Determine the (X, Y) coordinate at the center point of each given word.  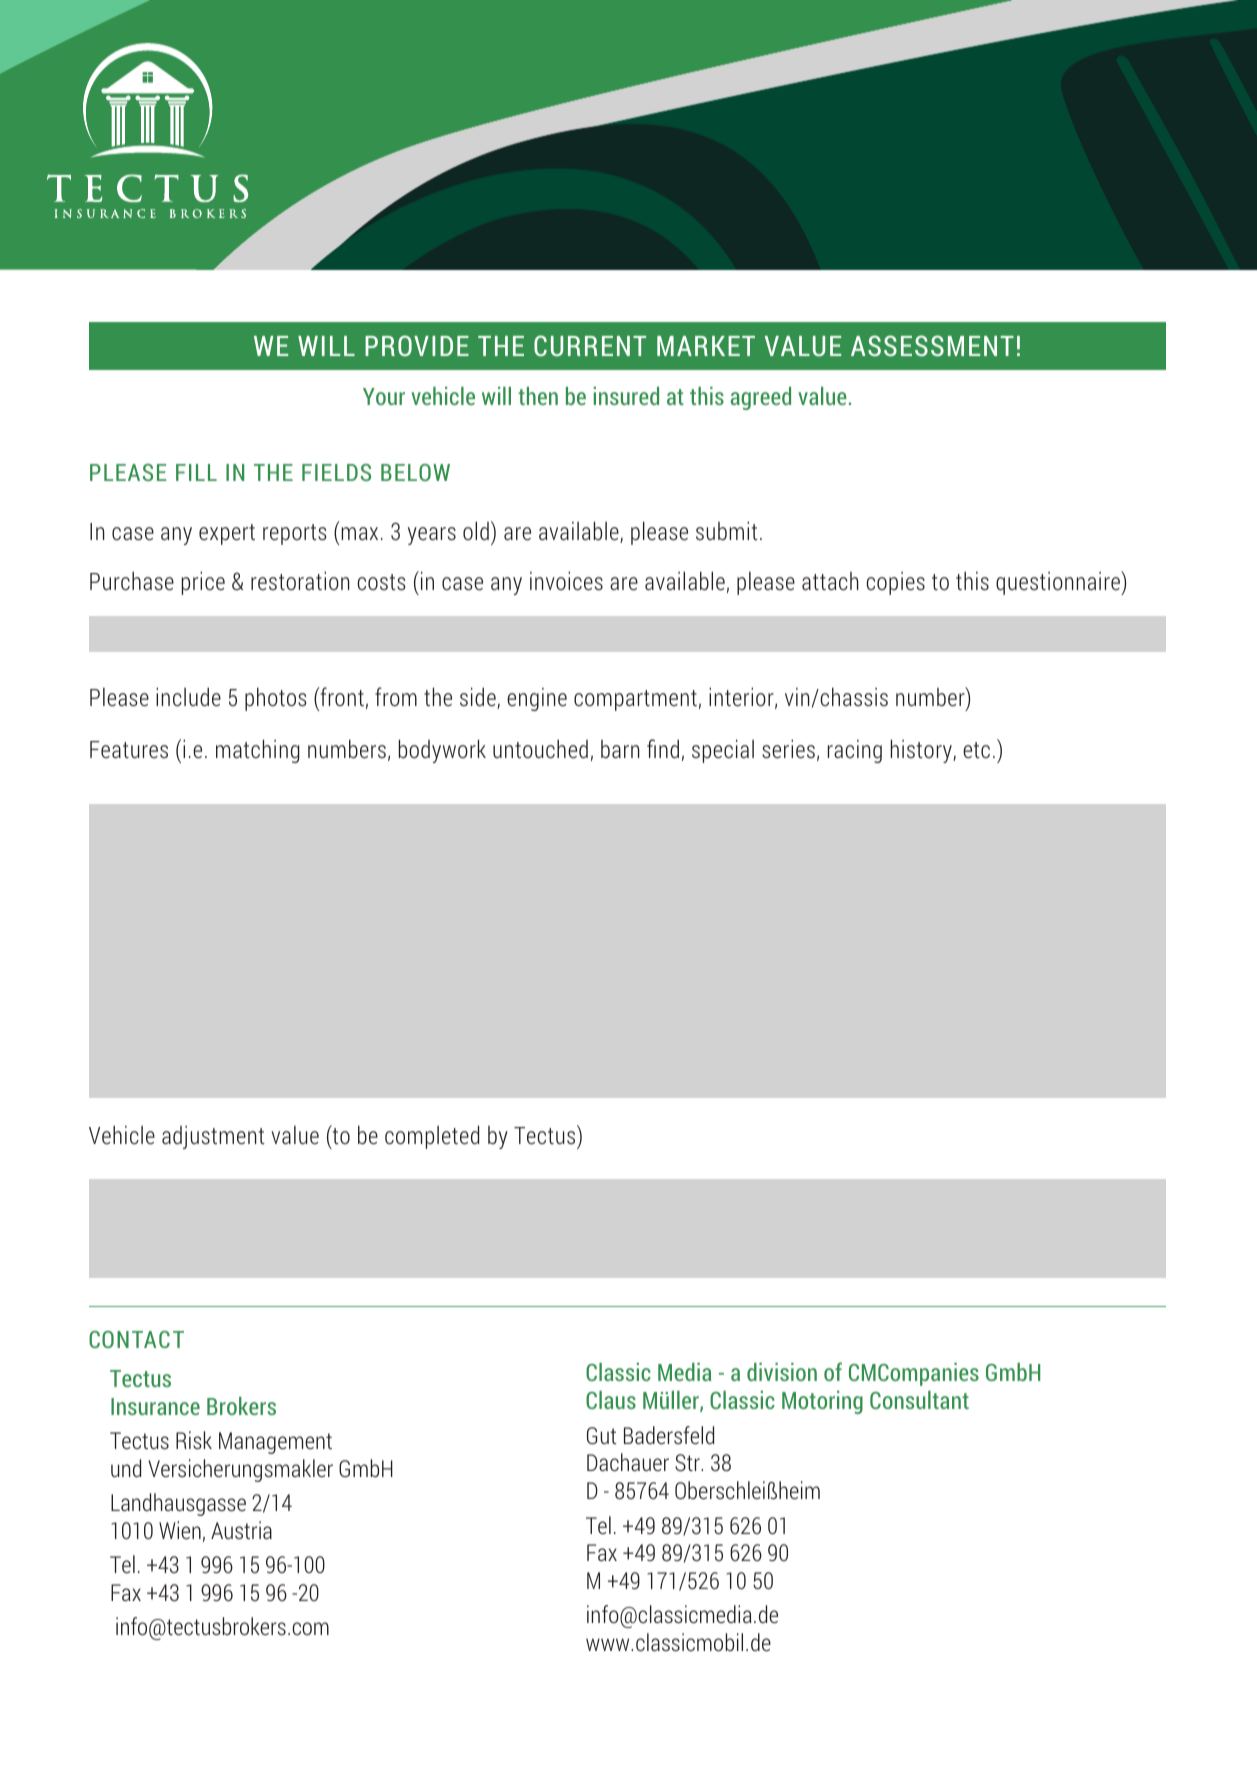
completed (432, 1137)
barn (620, 749)
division (782, 1372)
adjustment (213, 1137)
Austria (241, 1530)
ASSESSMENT (932, 345)
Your (384, 396)
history (922, 751)
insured (626, 396)
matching (258, 751)
